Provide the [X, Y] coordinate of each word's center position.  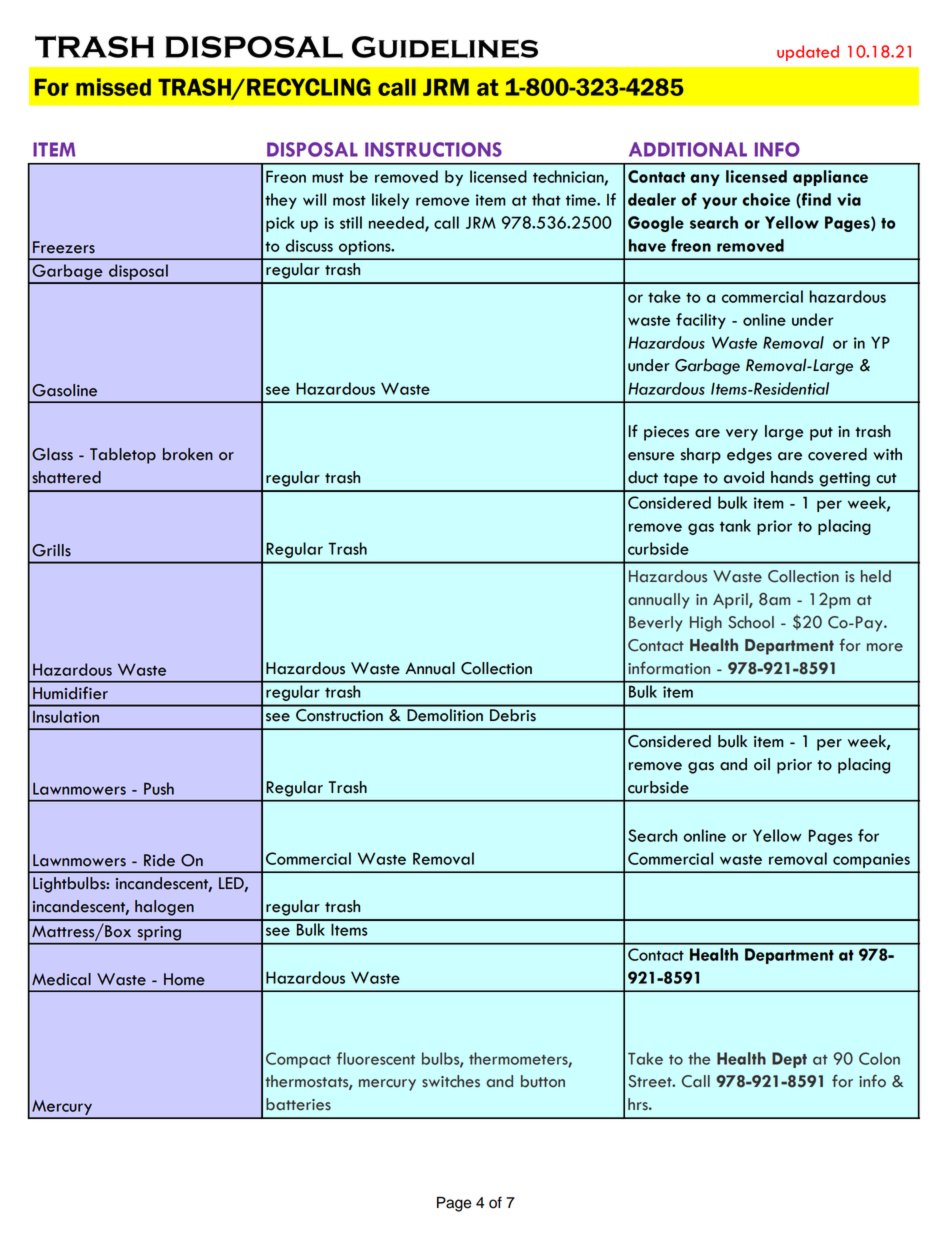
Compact [298, 1060]
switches [451, 1081]
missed [113, 87]
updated [808, 53]
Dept [789, 1060]
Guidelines [445, 47]
